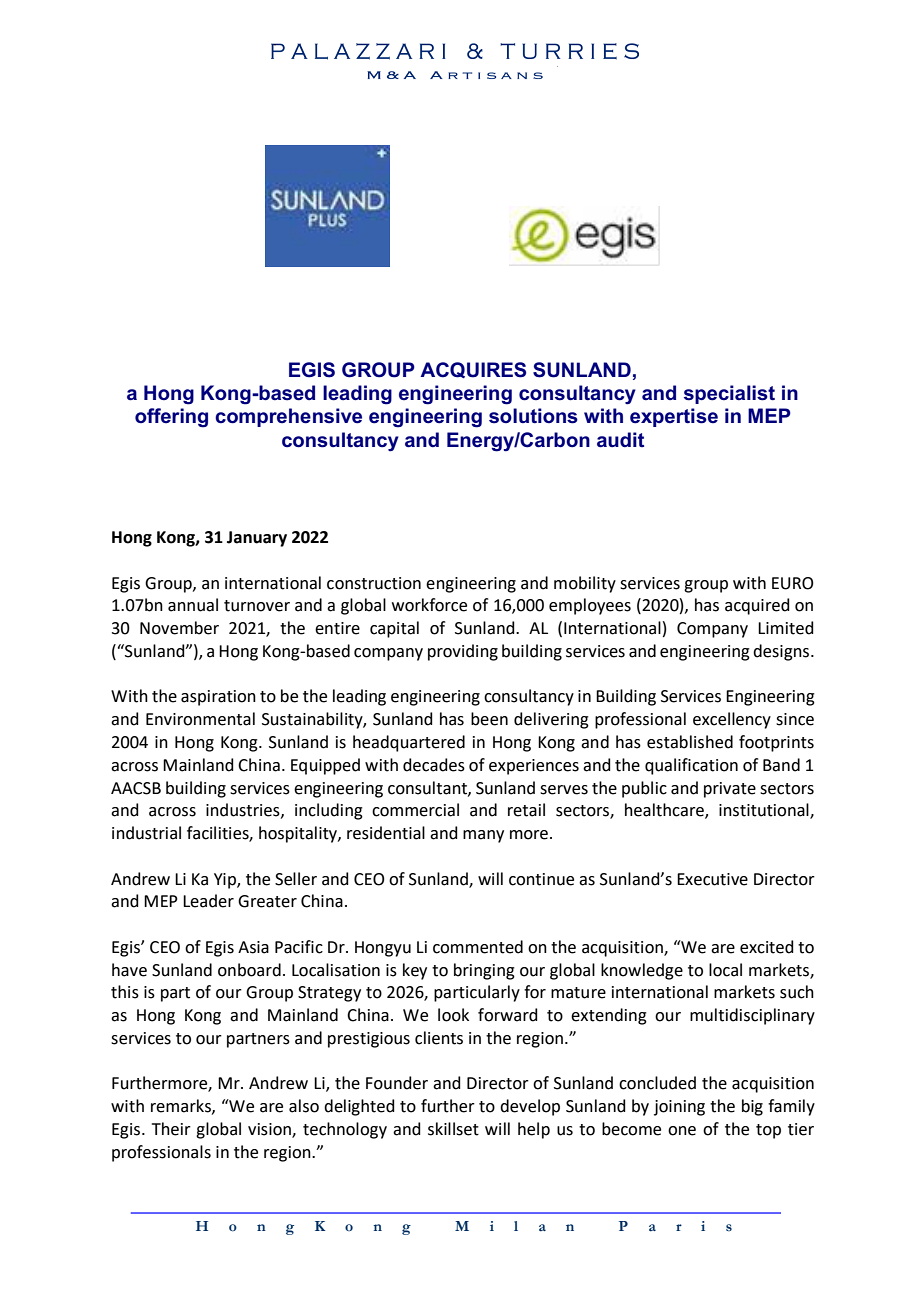 The width and height of the document is (924, 1308). Describe the element at coordinates (473, 370) in the document. I see `ACQUIRES` at that location.
